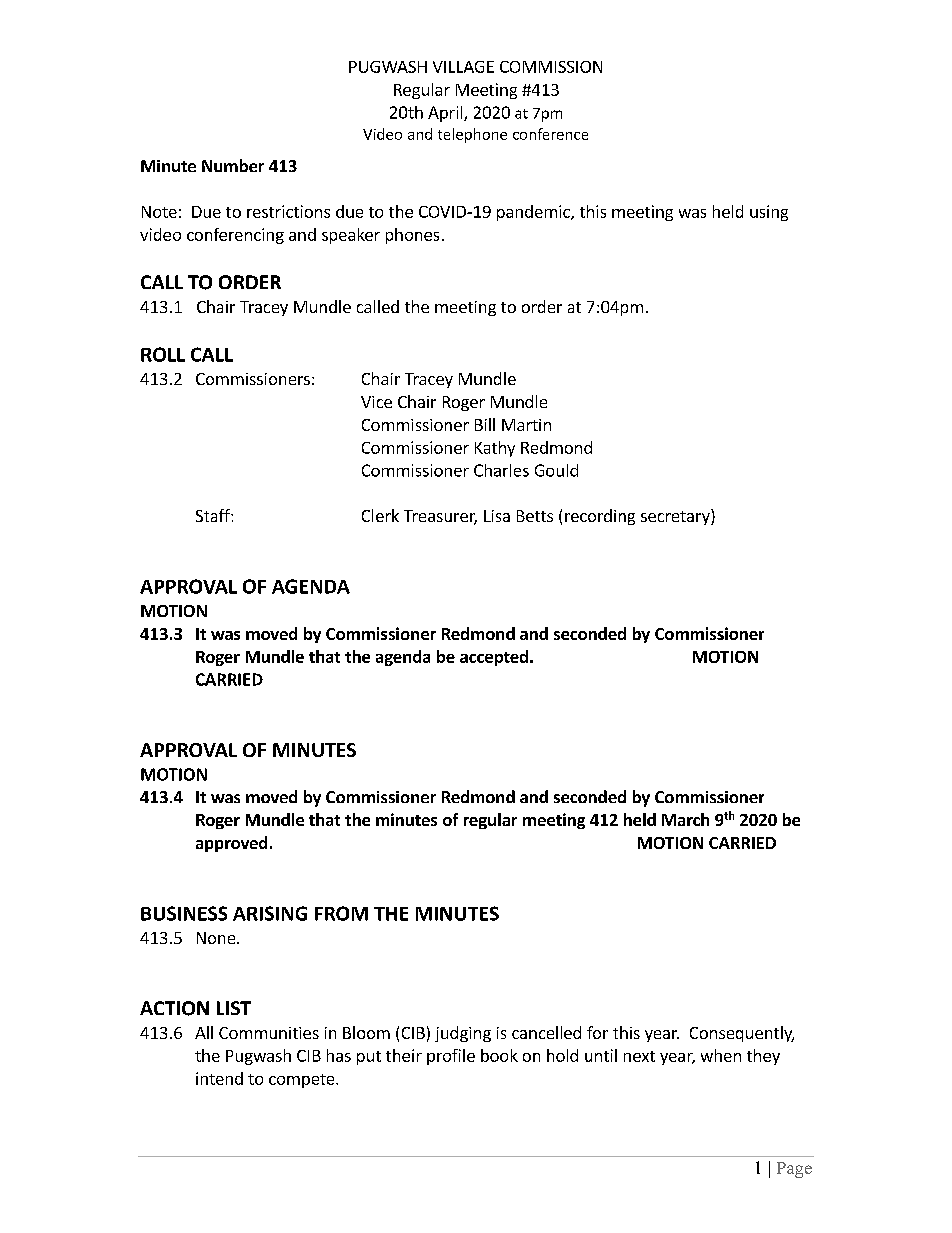 This page has height=1233, width=952. I want to click on Number, so click(233, 165).
